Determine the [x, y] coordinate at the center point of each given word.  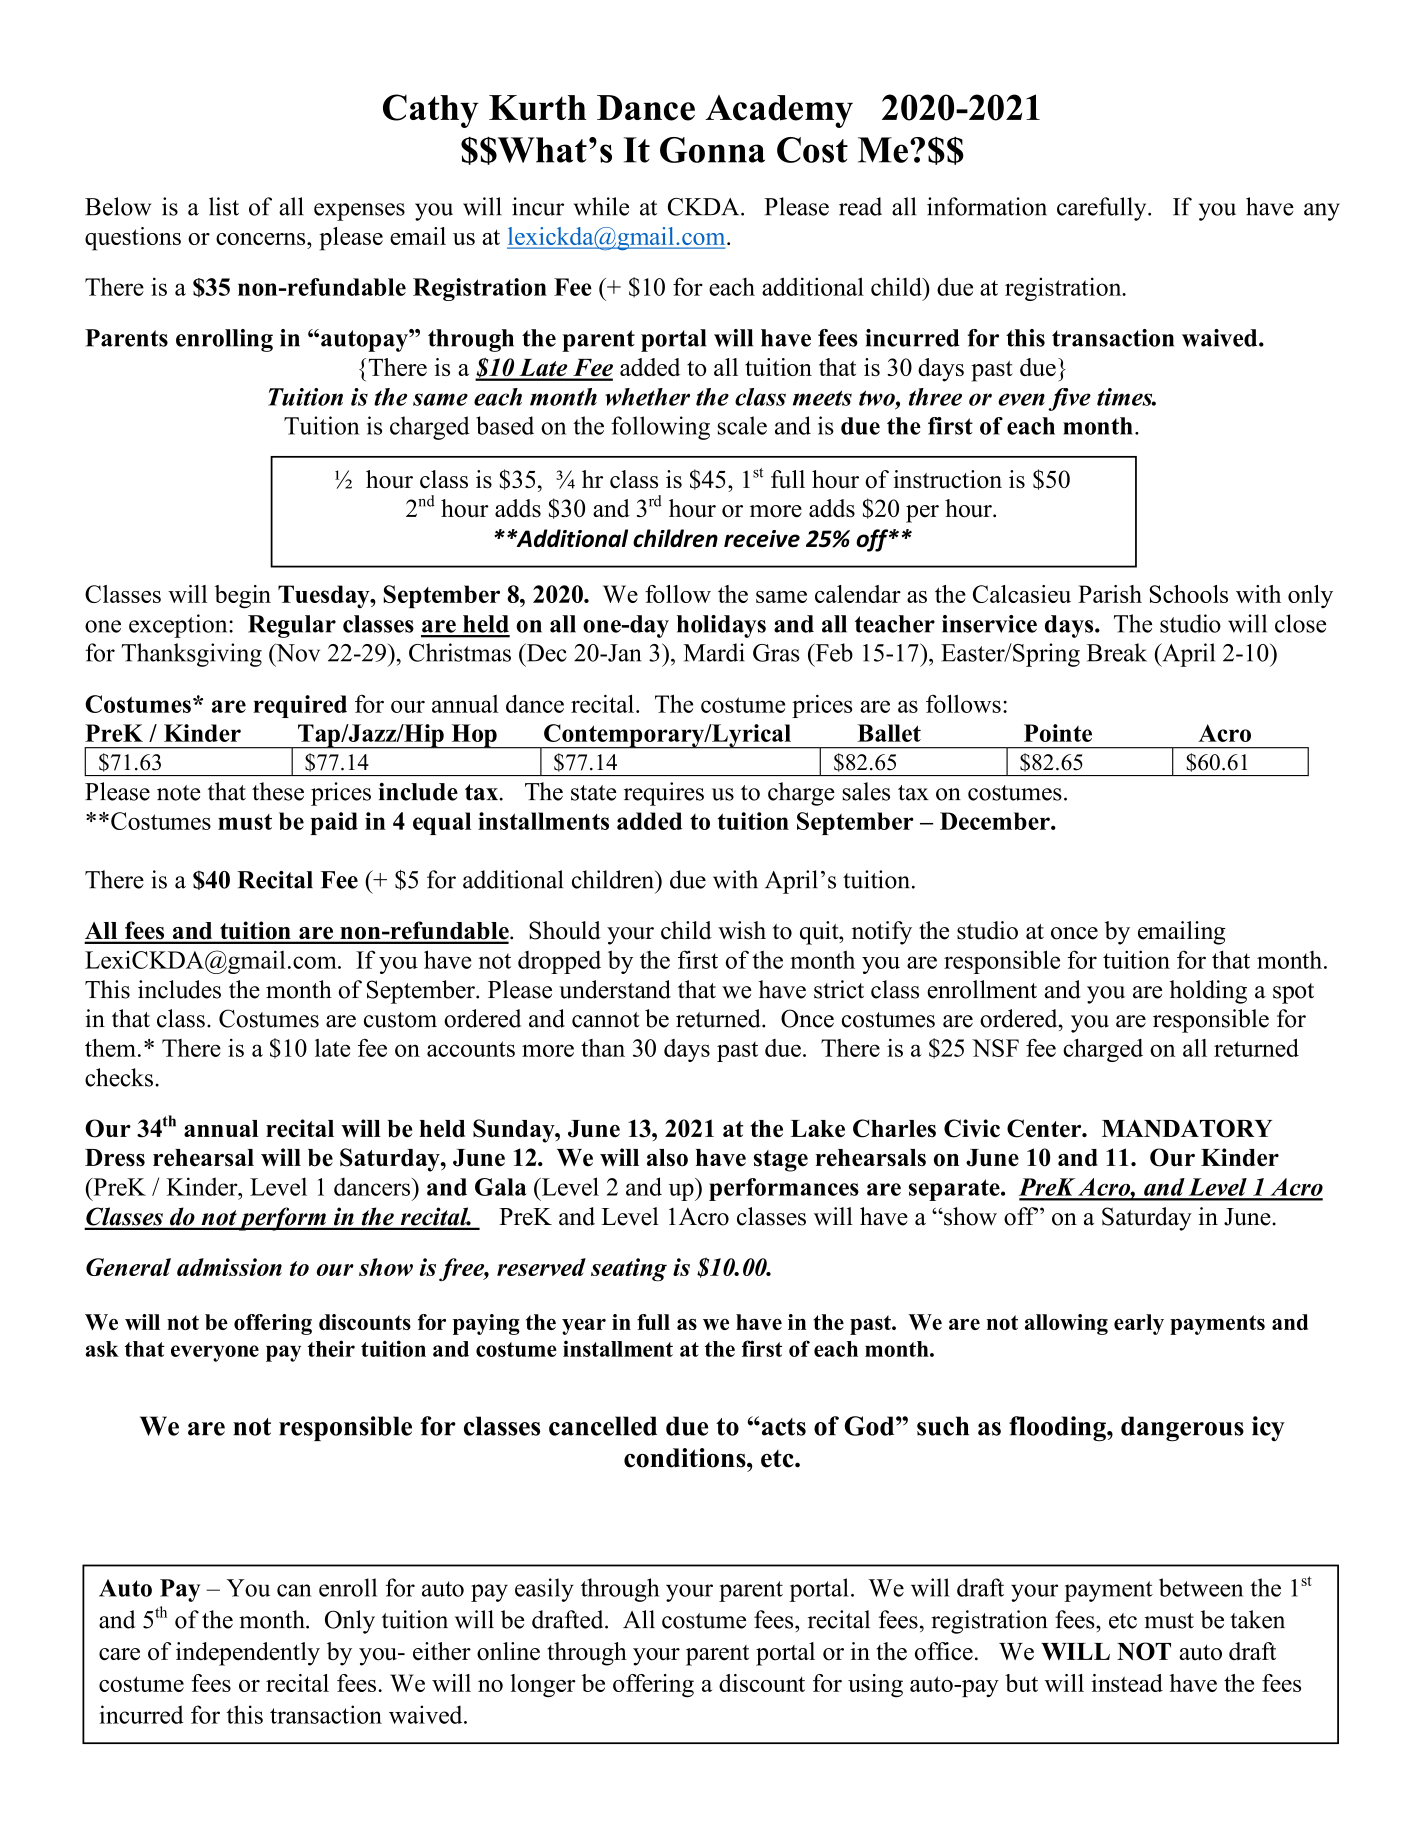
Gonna [712, 150]
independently [248, 1654]
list [224, 206]
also [667, 1158]
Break [1117, 652]
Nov [297, 652]
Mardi [714, 652]
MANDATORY [1187, 1128]
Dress [115, 1158]
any [1322, 212]
